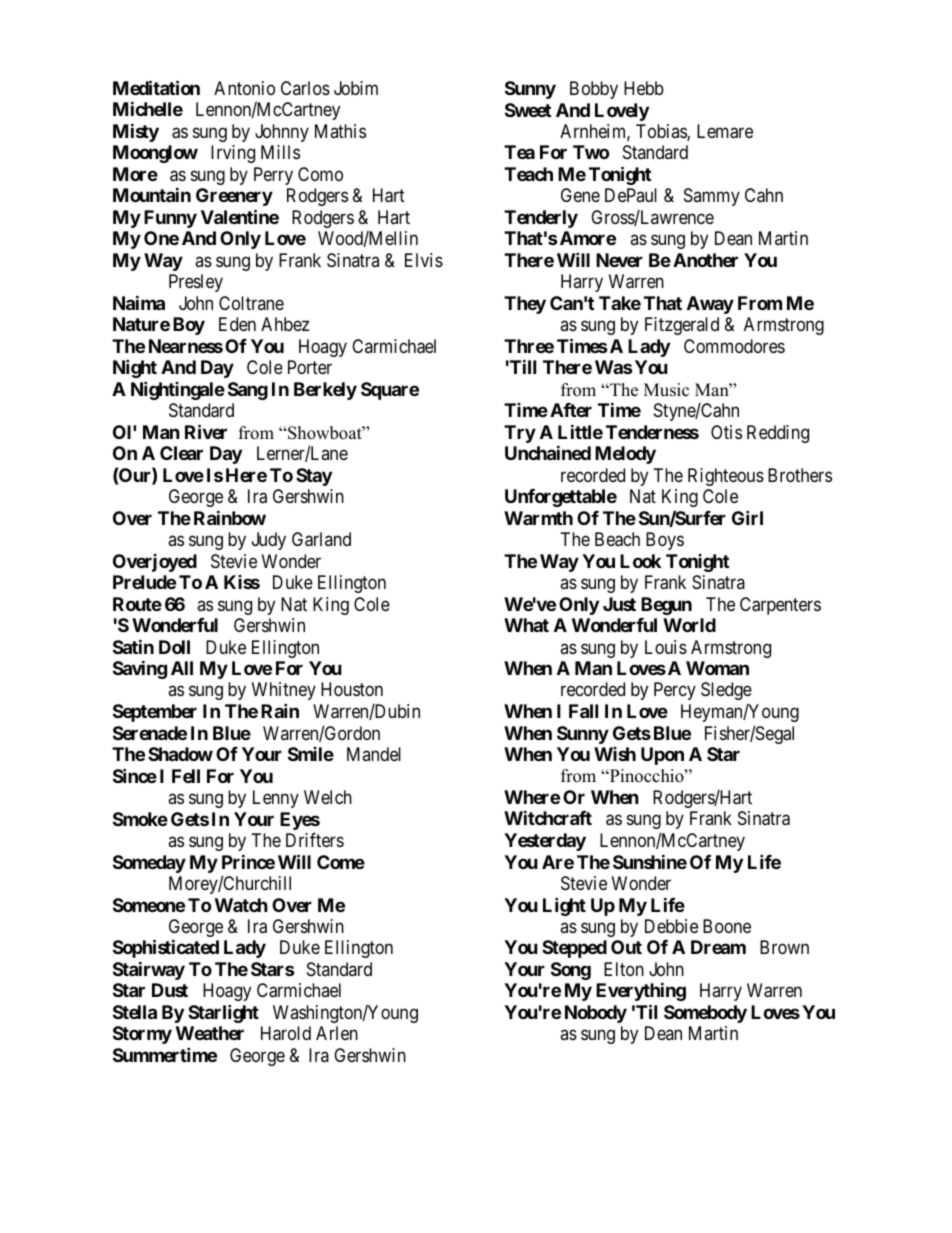  I want to click on Boys, so click(665, 541).
